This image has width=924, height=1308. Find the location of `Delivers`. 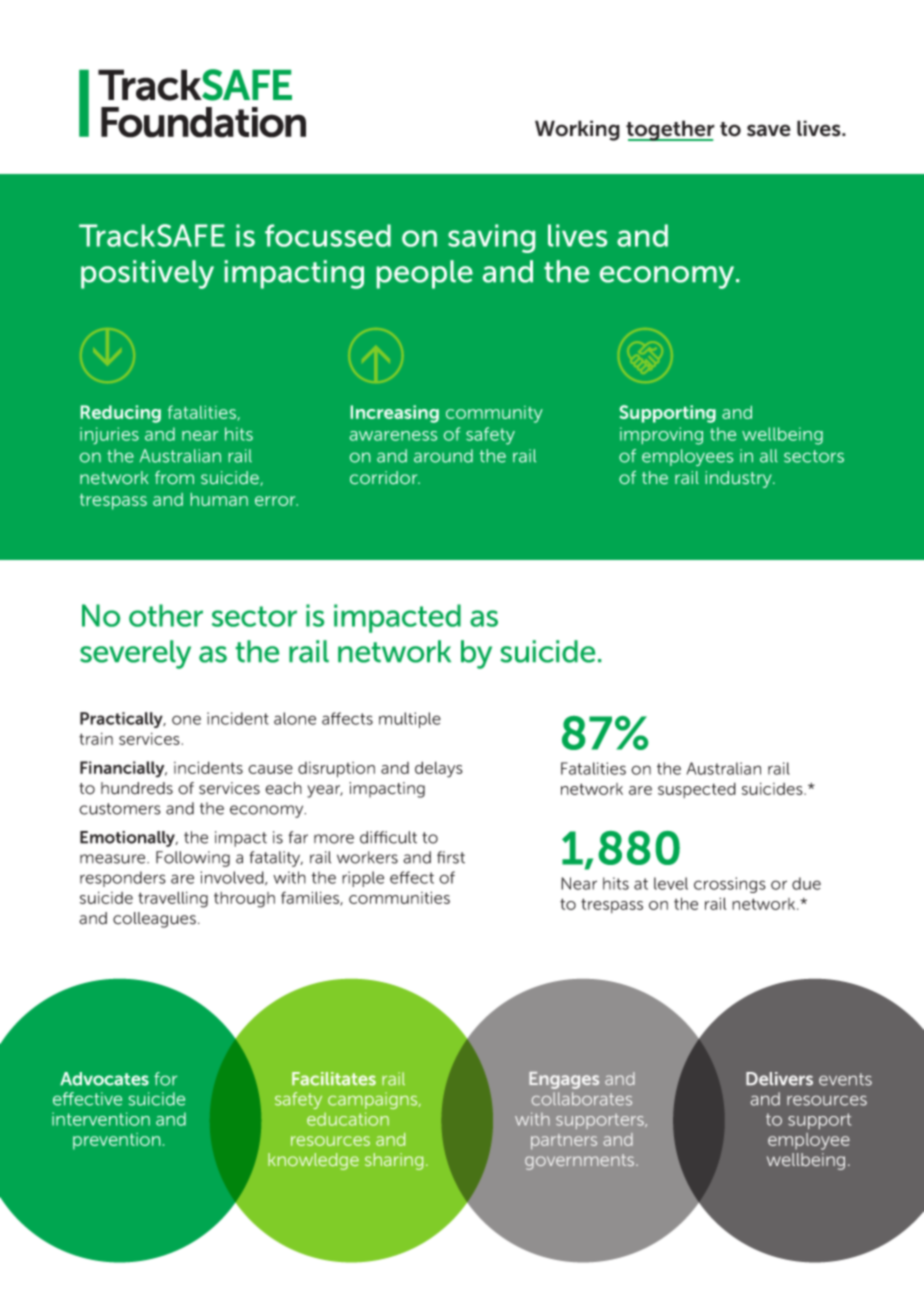

Delivers is located at coordinates (779, 1079).
